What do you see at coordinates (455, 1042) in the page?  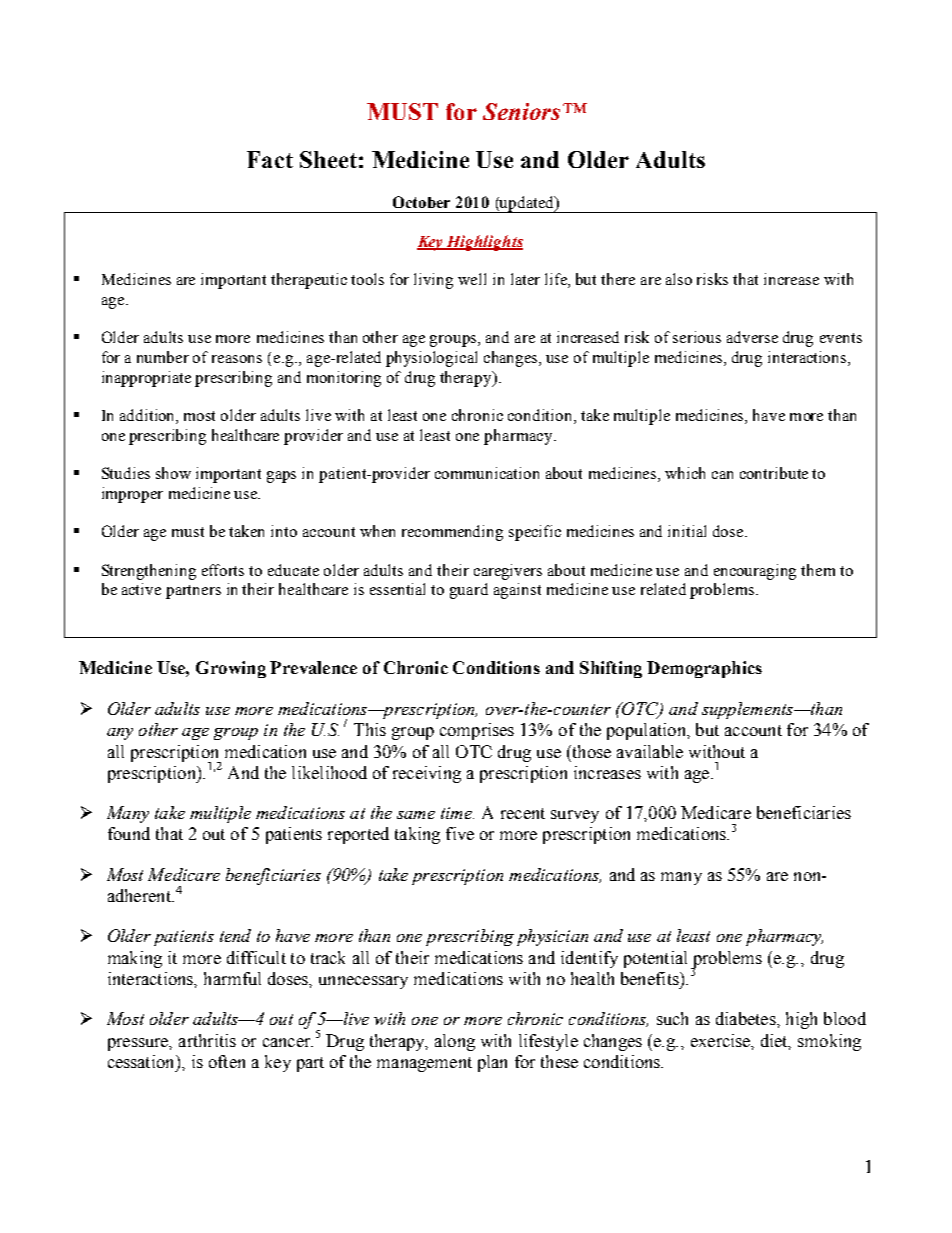 I see `along` at bounding box center [455, 1042].
